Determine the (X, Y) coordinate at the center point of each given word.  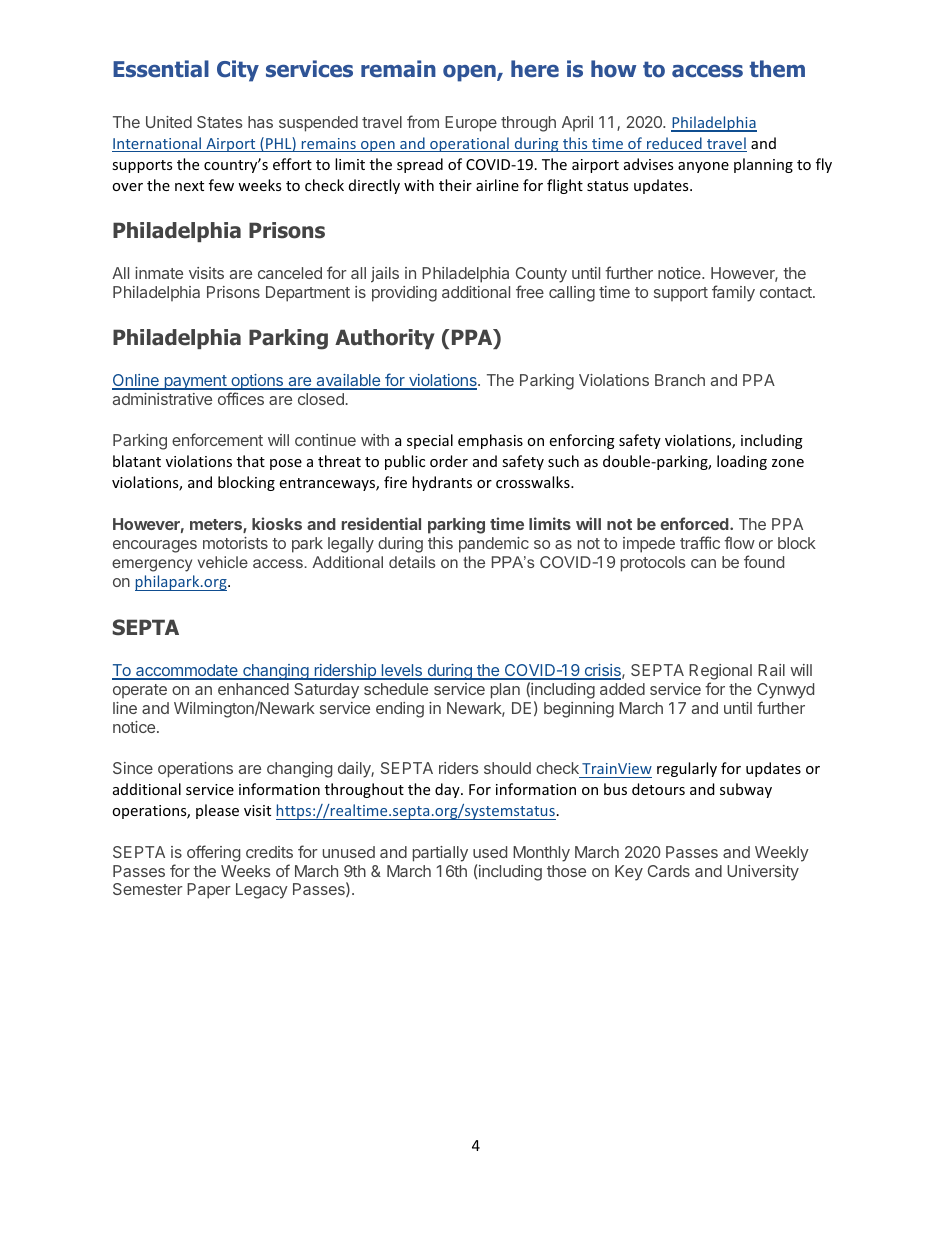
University (763, 873)
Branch (680, 380)
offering (213, 853)
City (238, 71)
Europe (471, 124)
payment (195, 382)
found (764, 561)
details (412, 562)
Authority (385, 339)
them (777, 69)
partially (440, 854)
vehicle (223, 562)
